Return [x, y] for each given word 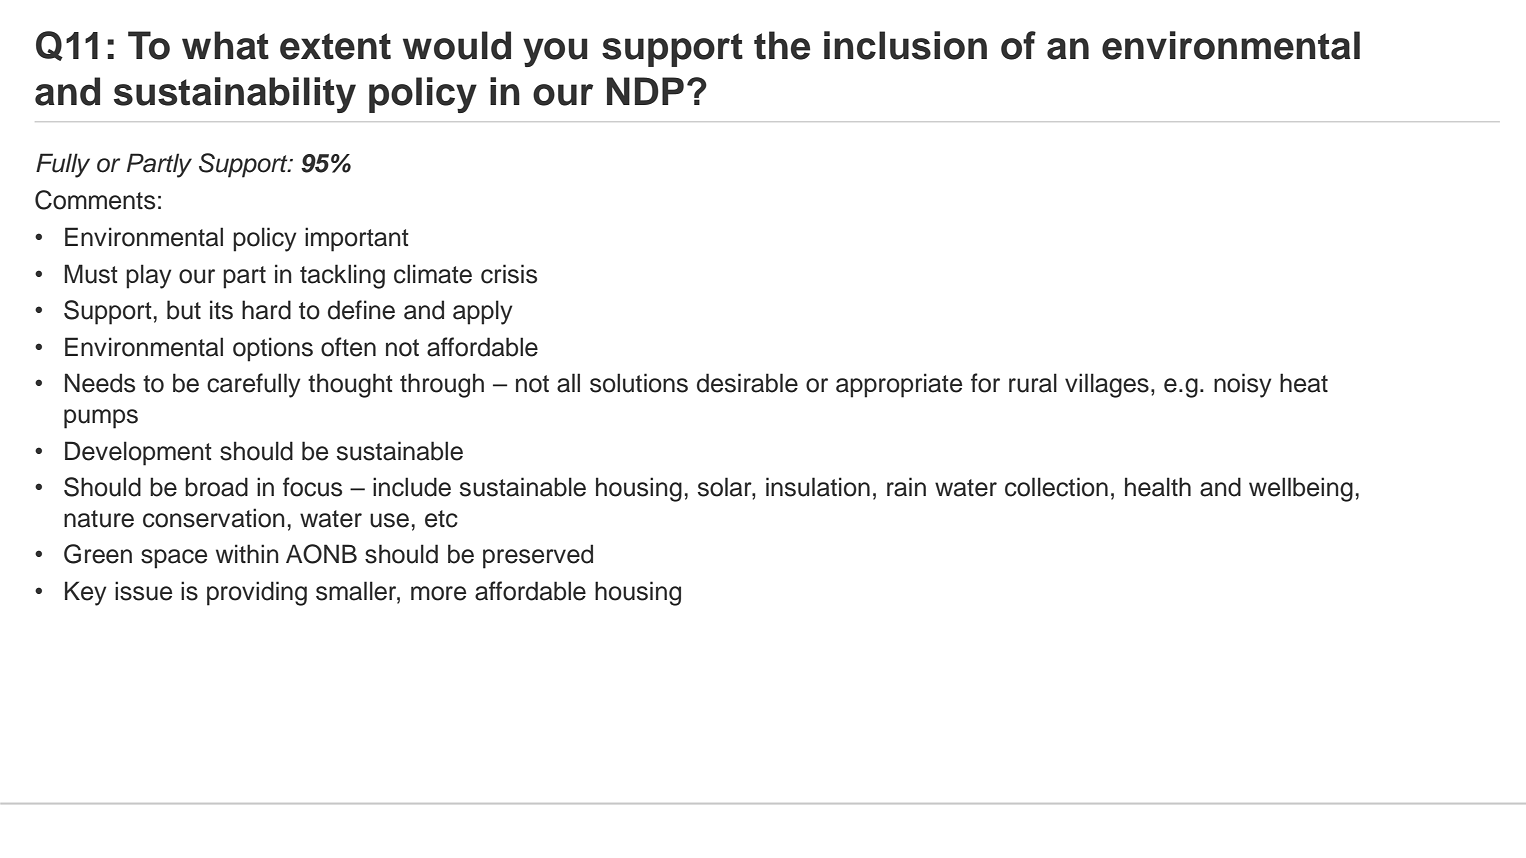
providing [257, 593]
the [782, 45]
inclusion [905, 45]
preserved [538, 556]
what [225, 45]
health [1158, 487]
